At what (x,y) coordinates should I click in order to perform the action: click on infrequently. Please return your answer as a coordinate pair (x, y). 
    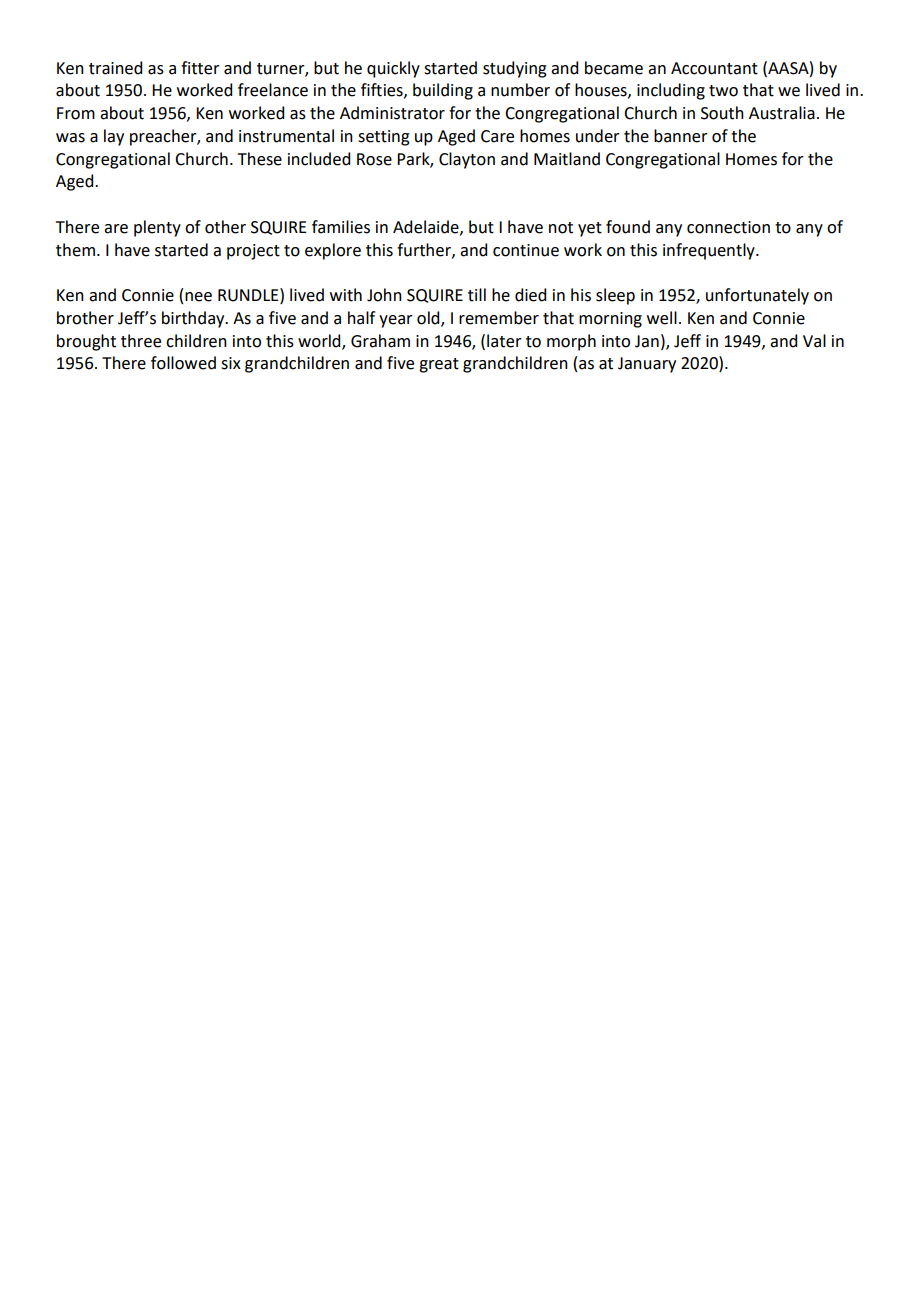
    Looking at the image, I should click on (710, 251).
